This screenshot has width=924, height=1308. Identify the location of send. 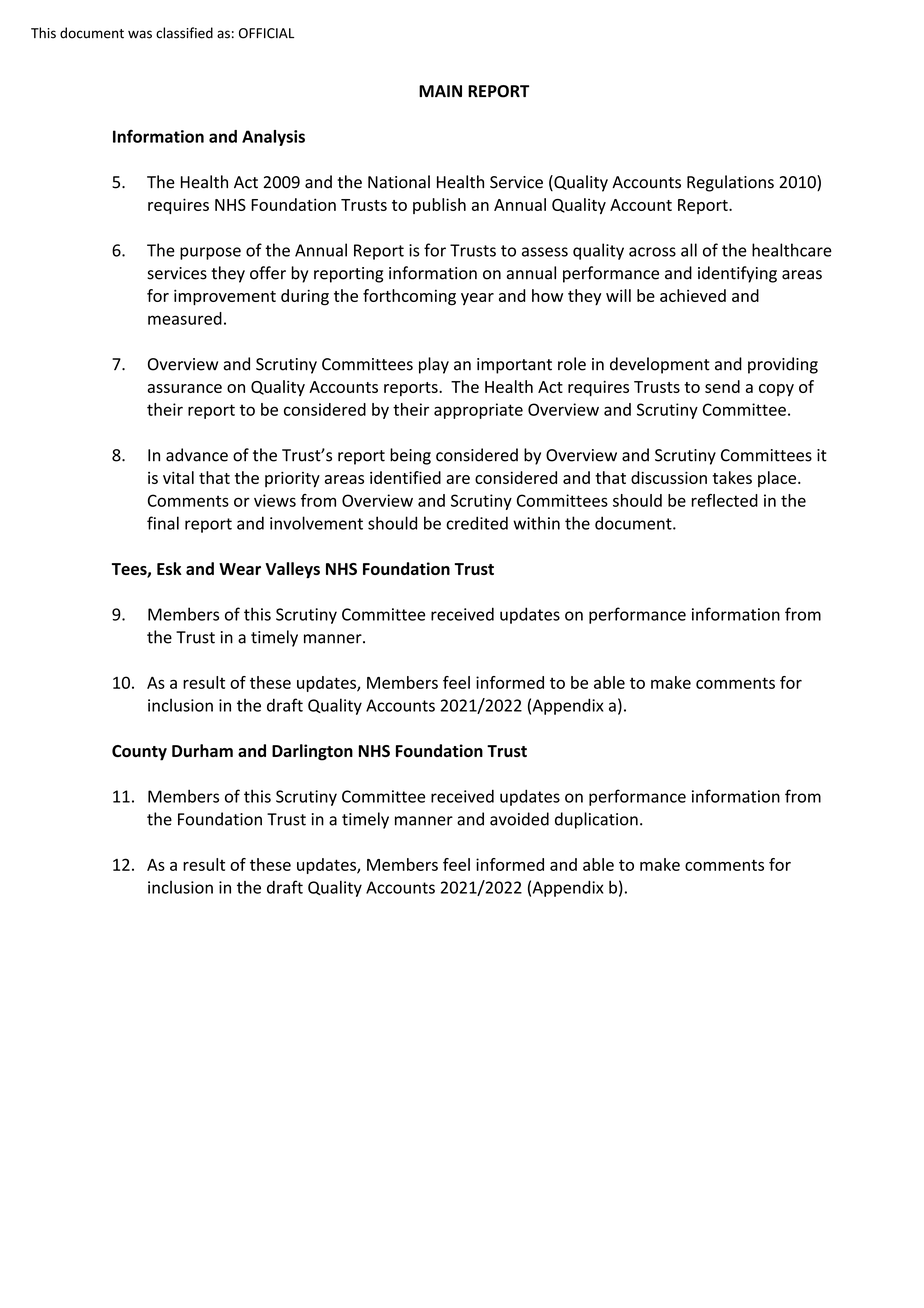
(722, 386).
